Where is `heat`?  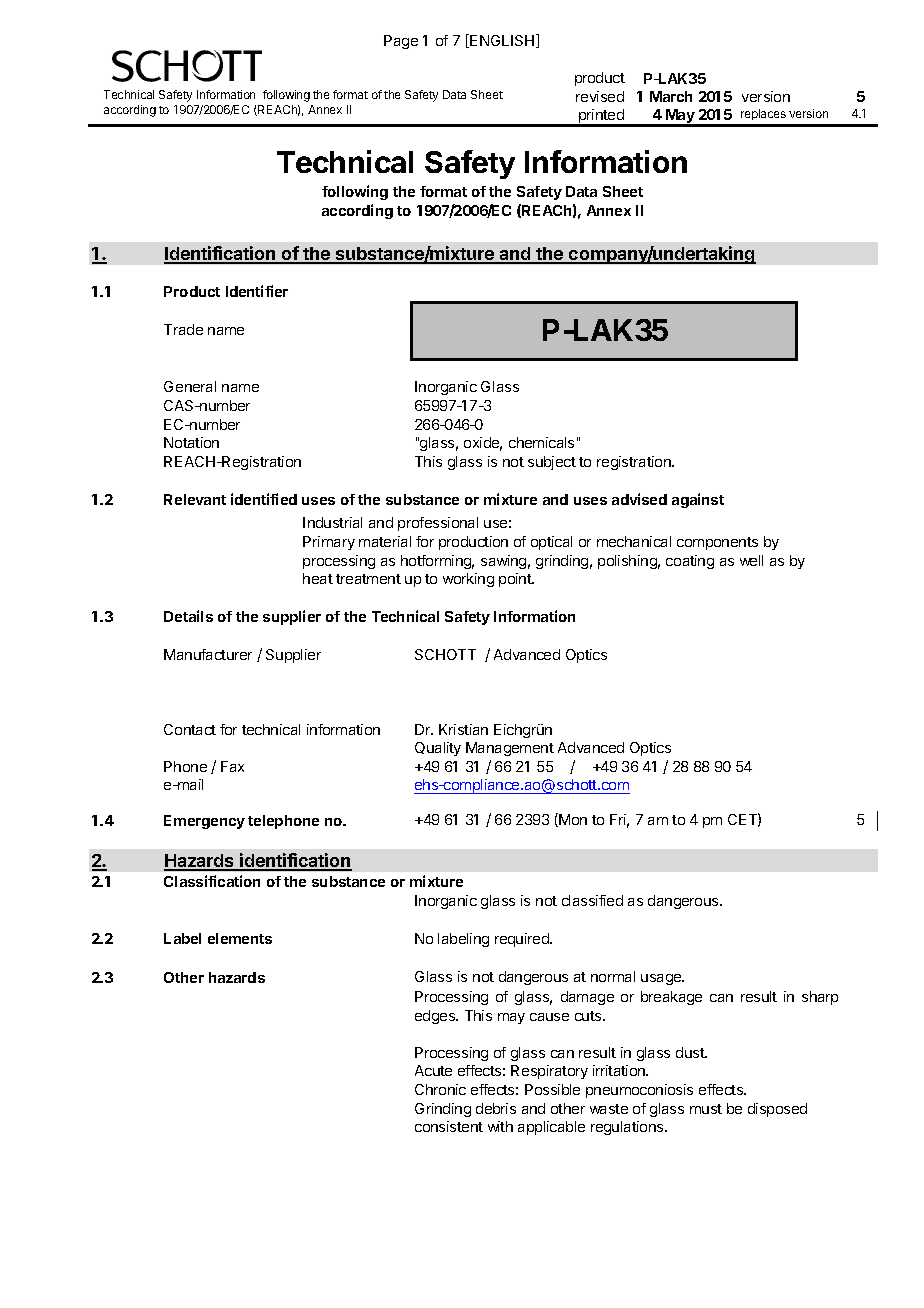 heat is located at coordinates (318, 578).
